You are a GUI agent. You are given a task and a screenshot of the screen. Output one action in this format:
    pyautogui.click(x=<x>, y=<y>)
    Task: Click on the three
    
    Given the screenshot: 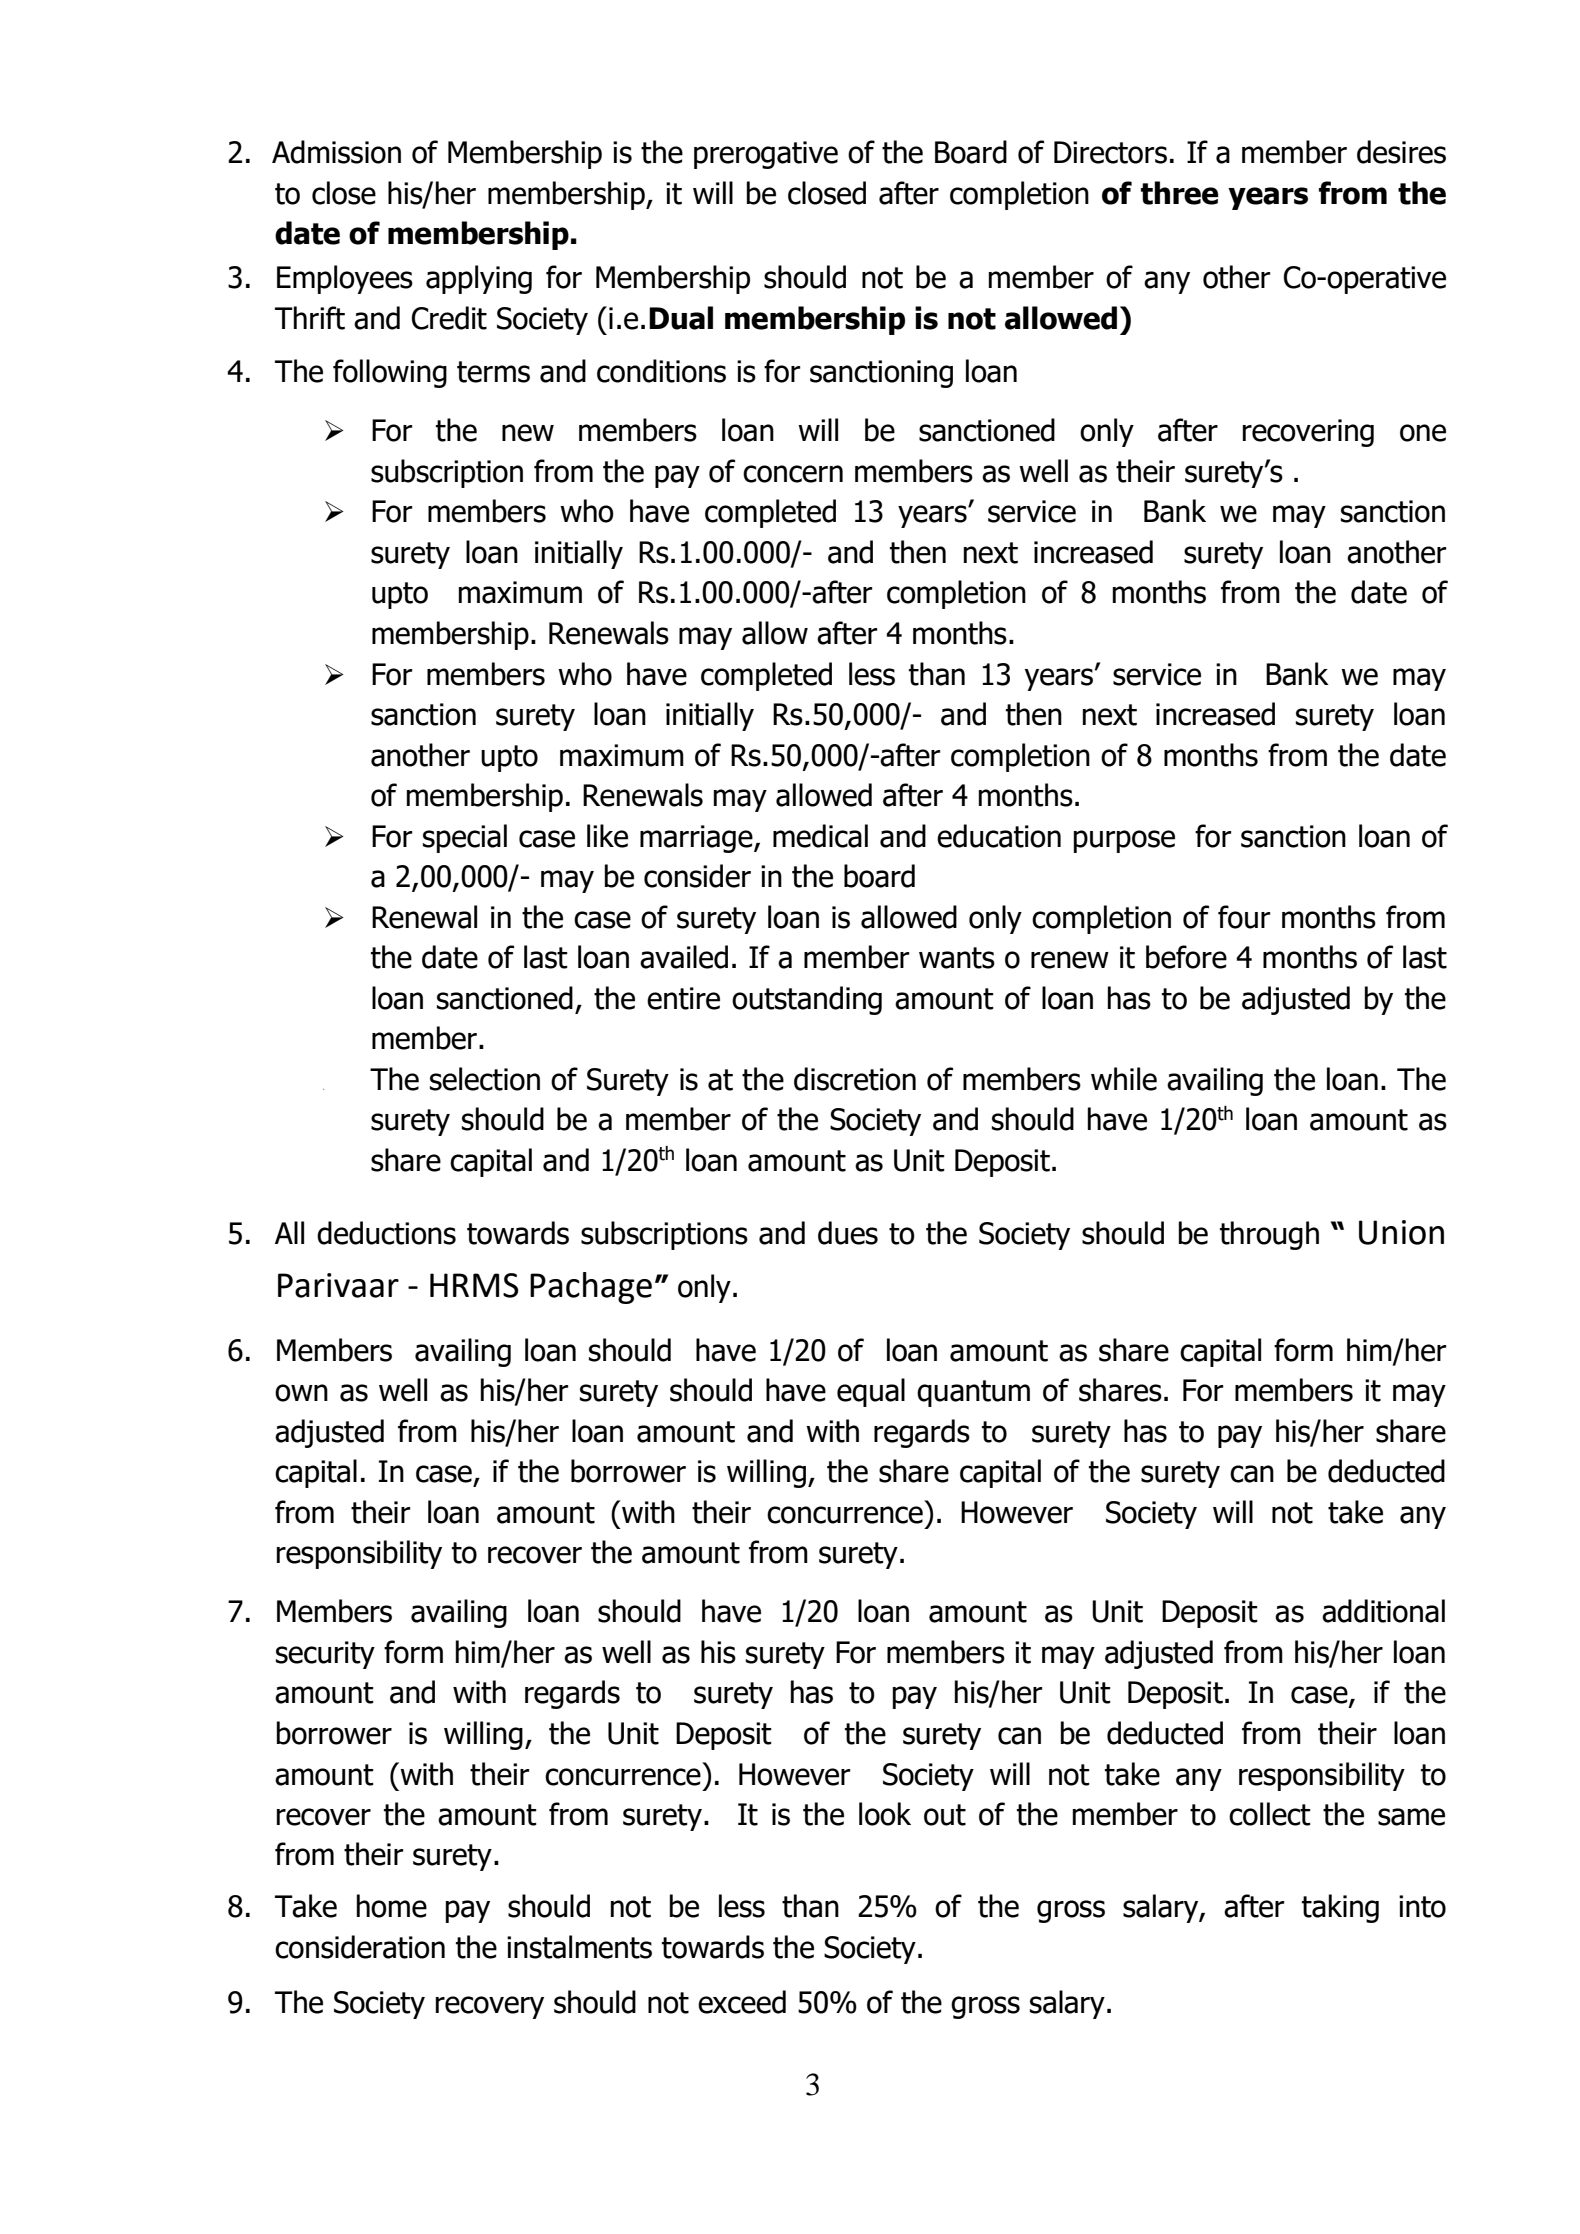 What is the action you would take?
    pyautogui.click(x=1180, y=193)
